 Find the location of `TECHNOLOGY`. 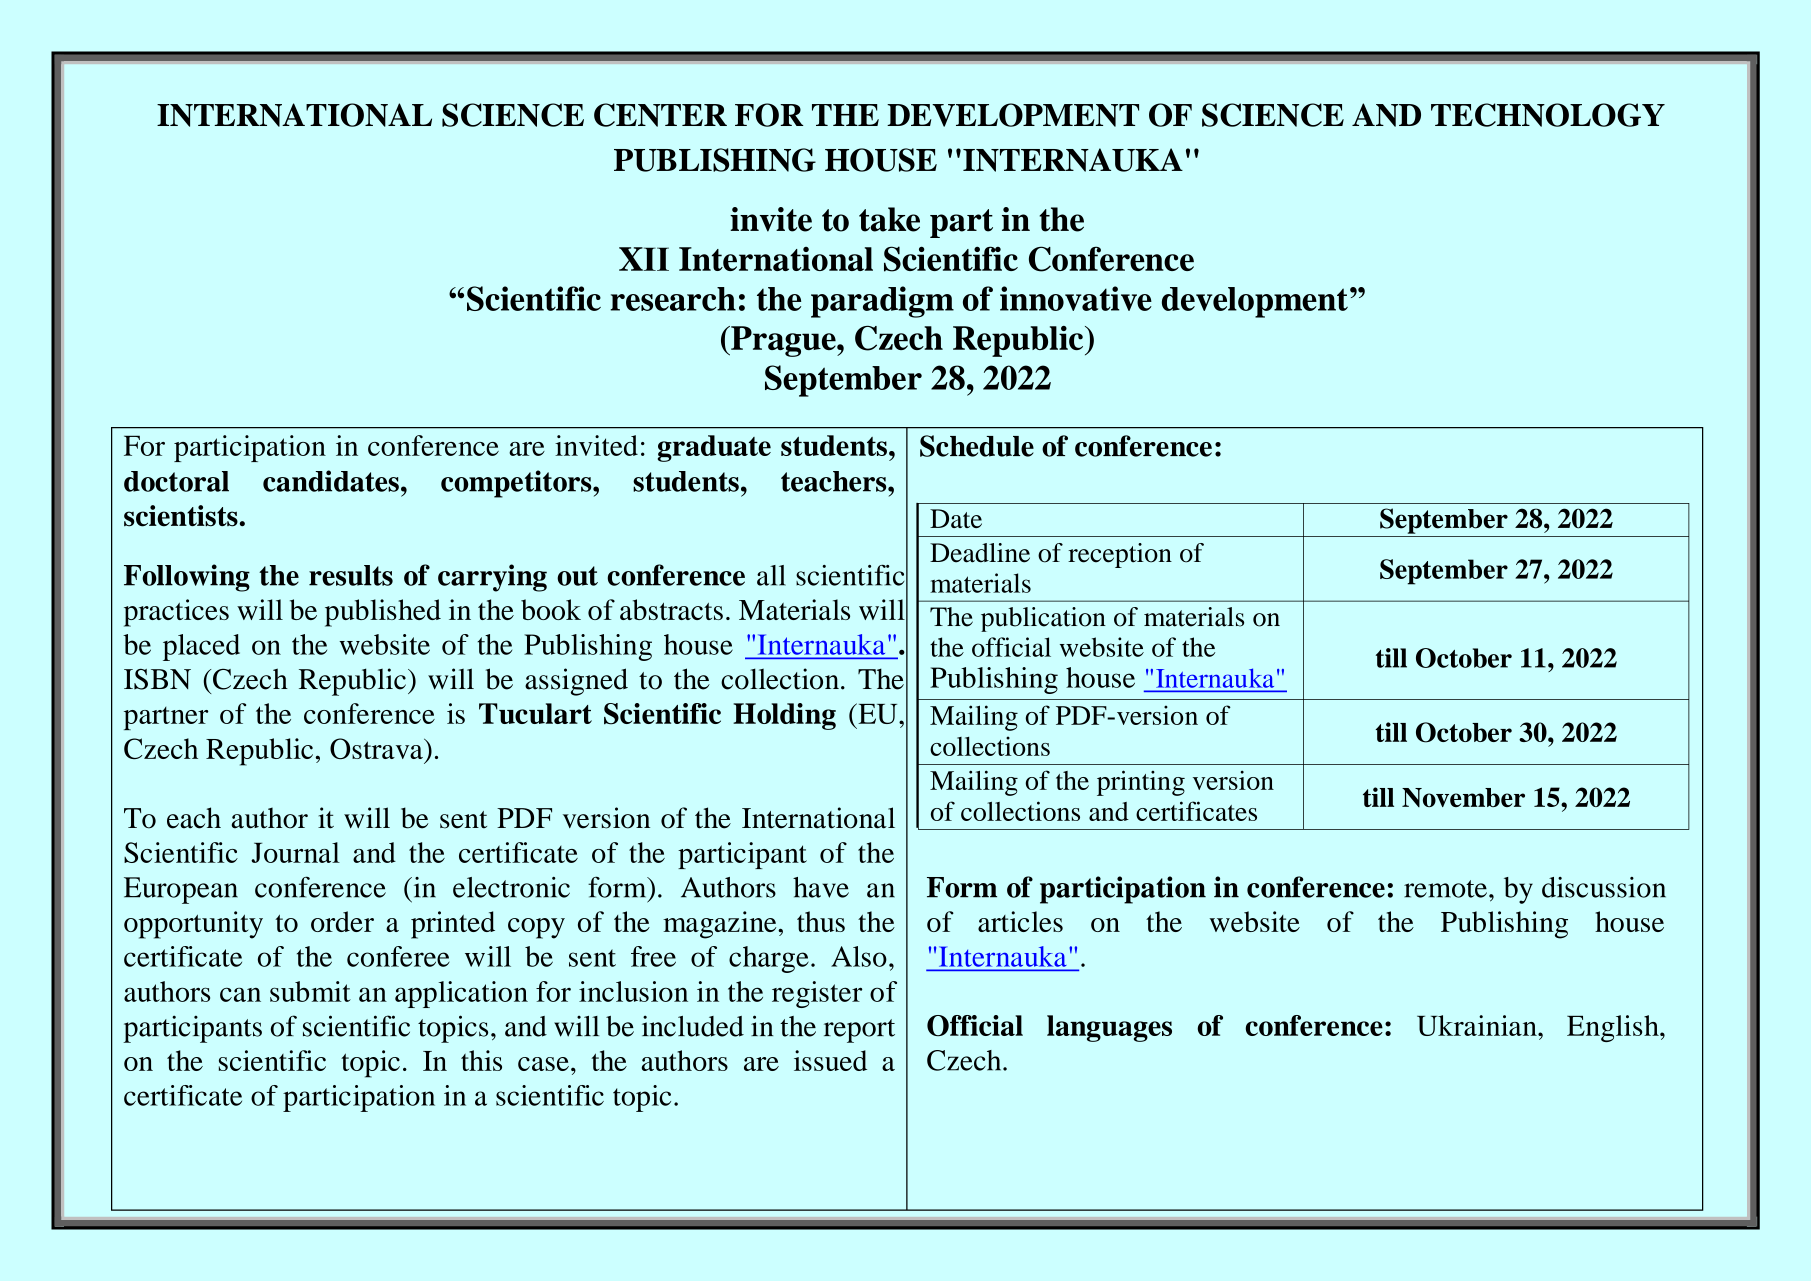

TECHNOLOGY is located at coordinates (1548, 115).
